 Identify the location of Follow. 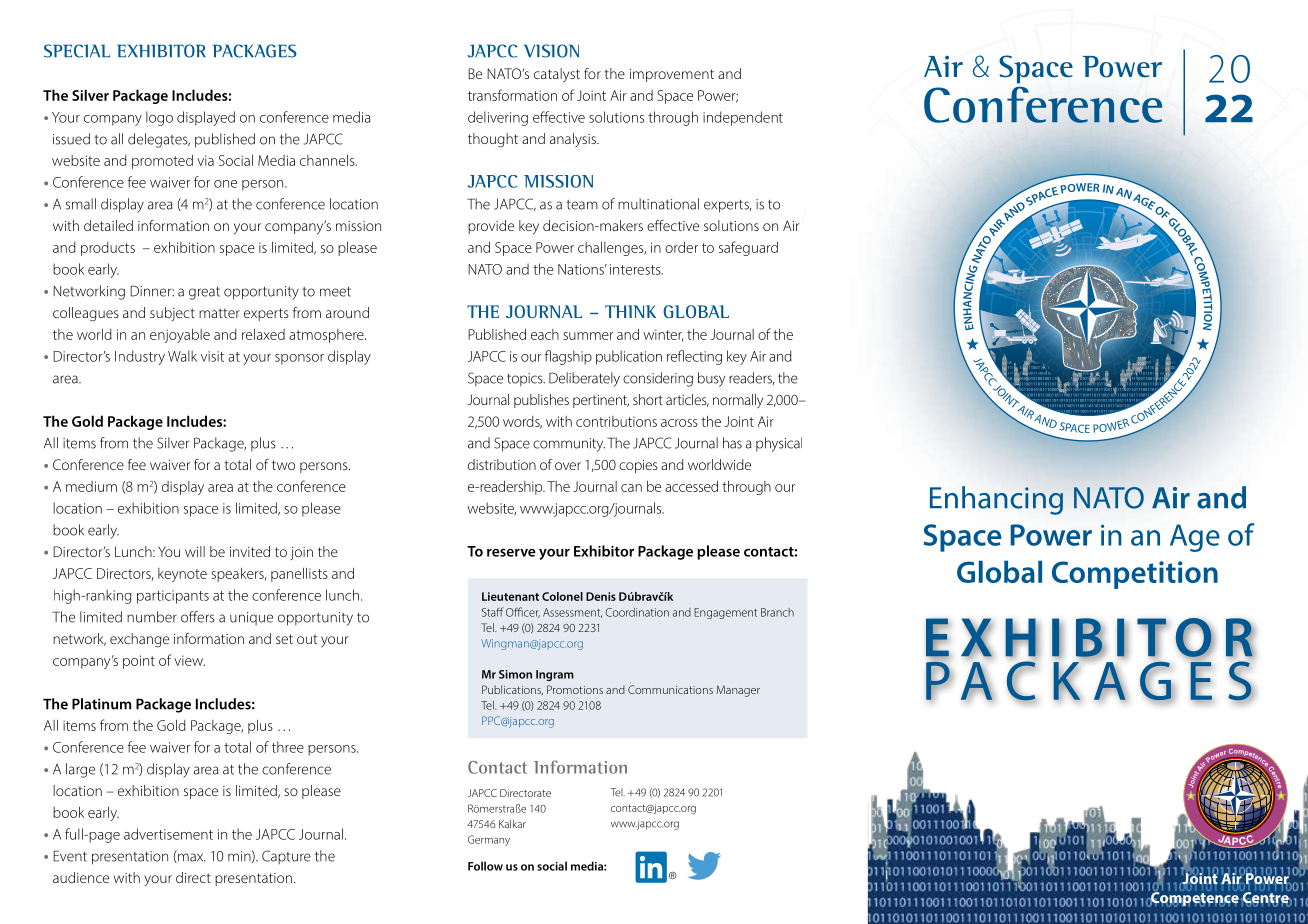
(485, 866).
